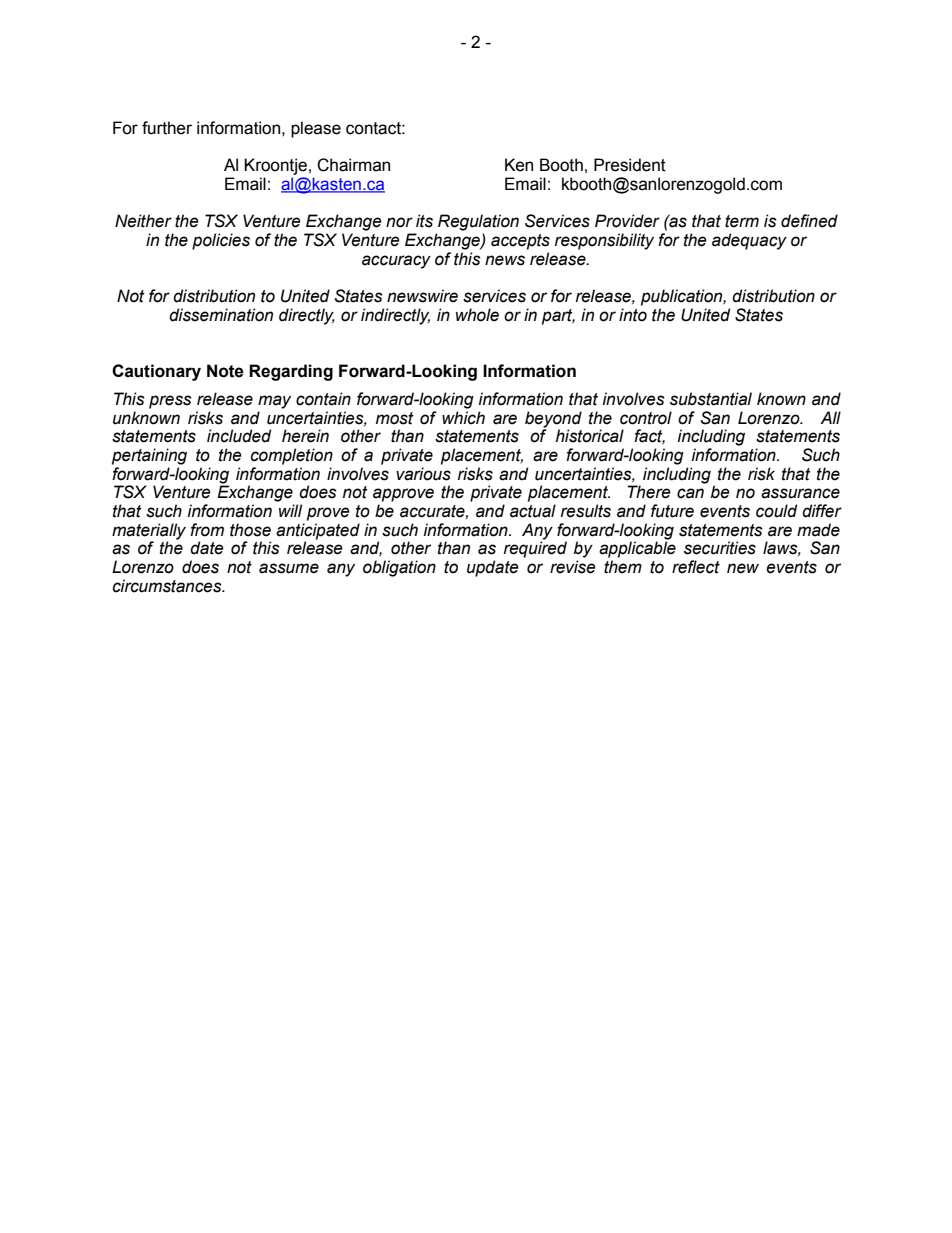  What do you see at coordinates (221, 315) in the screenshot?
I see `dissemination` at bounding box center [221, 315].
